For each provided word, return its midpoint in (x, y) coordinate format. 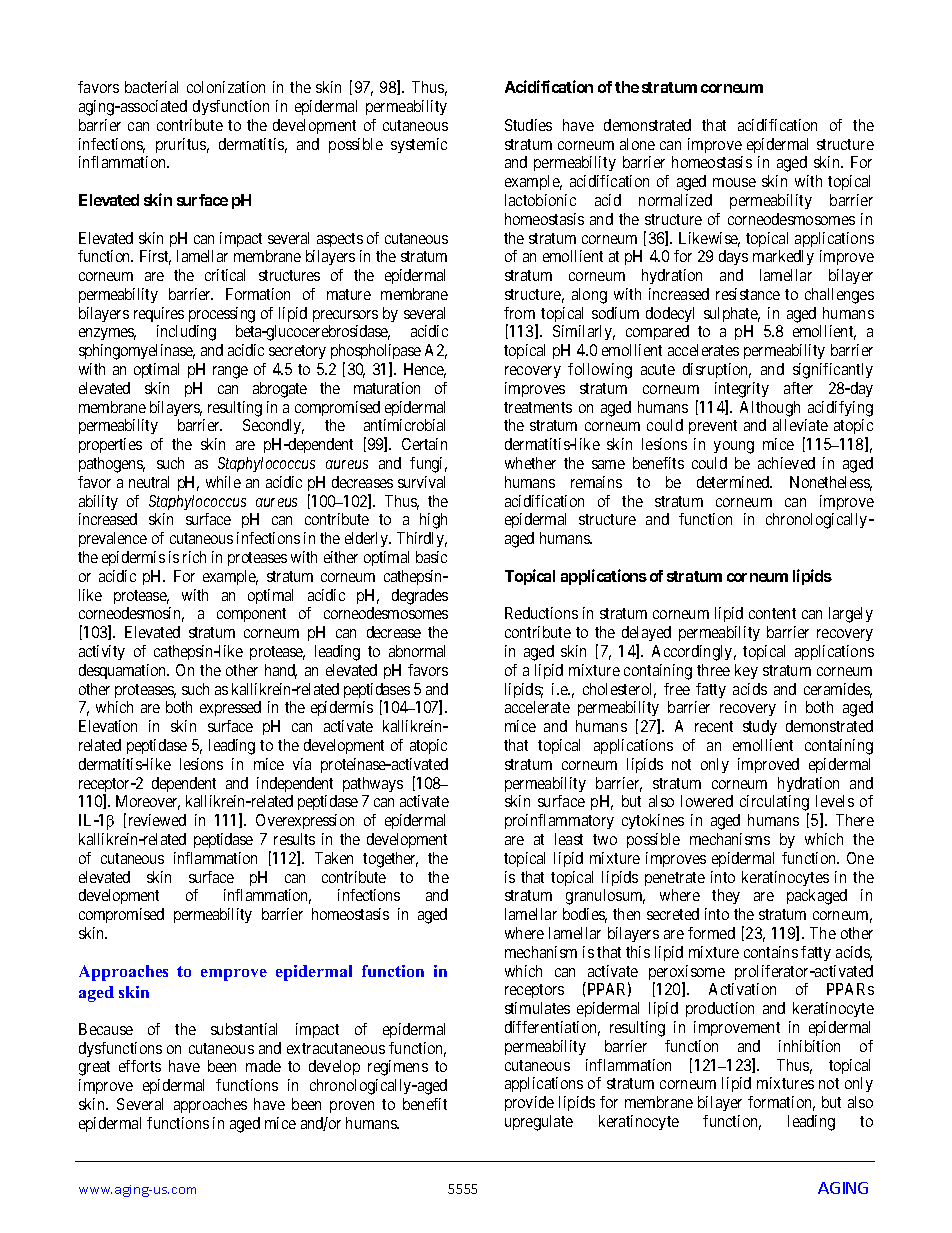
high (433, 521)
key (746, 671)
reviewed (157, 820)
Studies (528, 125)
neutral (149, 482)
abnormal (417, 651)
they (726, 896)
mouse (734, 182)
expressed (230, 708)
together (390, 860)
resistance (748, 294)
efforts (140, 1066)
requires (159, 314)
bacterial (151, 87)
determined (734, 482)
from (519, 313)
